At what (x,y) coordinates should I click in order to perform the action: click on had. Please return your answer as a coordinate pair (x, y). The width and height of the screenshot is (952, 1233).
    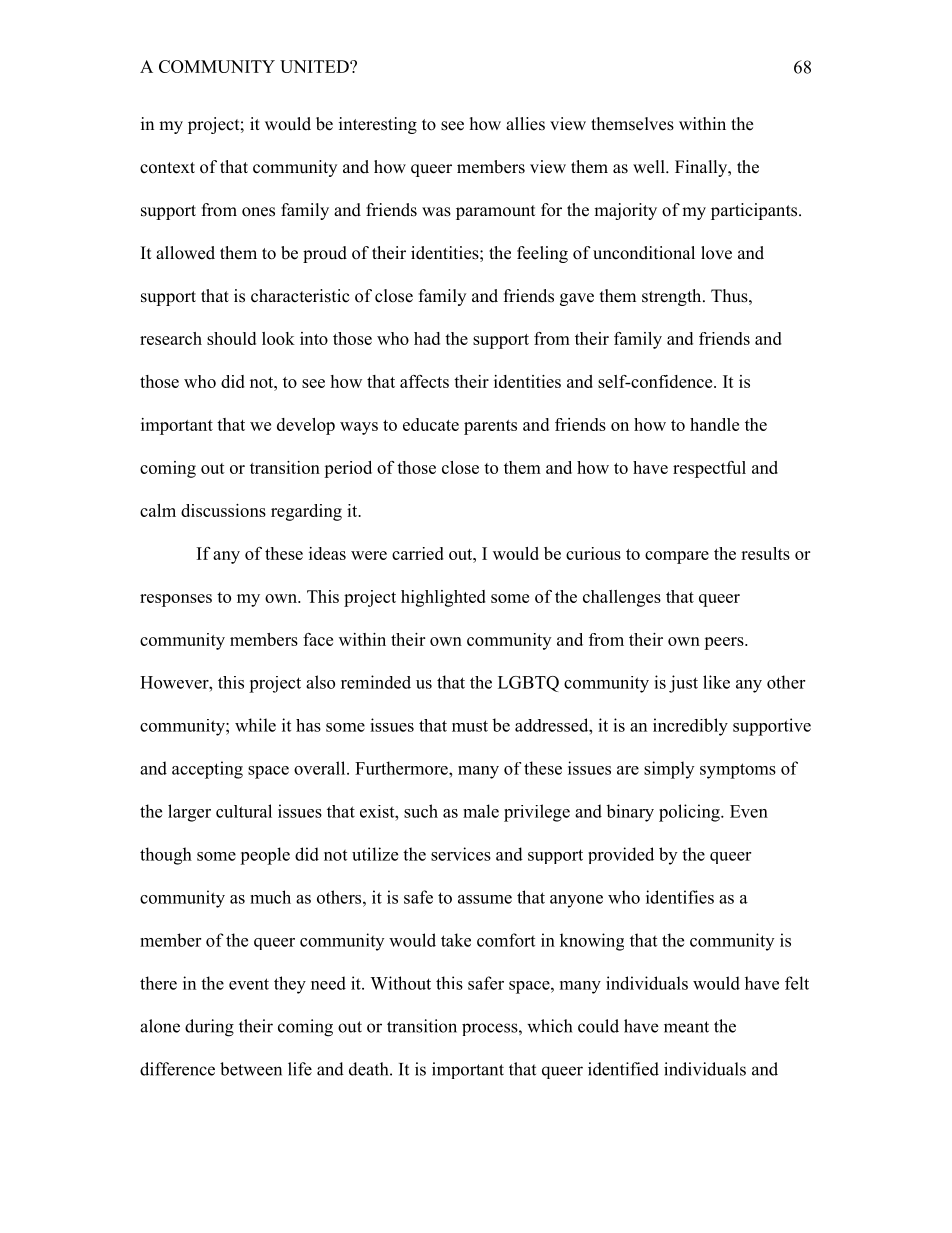
    Looking at the image, I should click on (427, 338).
